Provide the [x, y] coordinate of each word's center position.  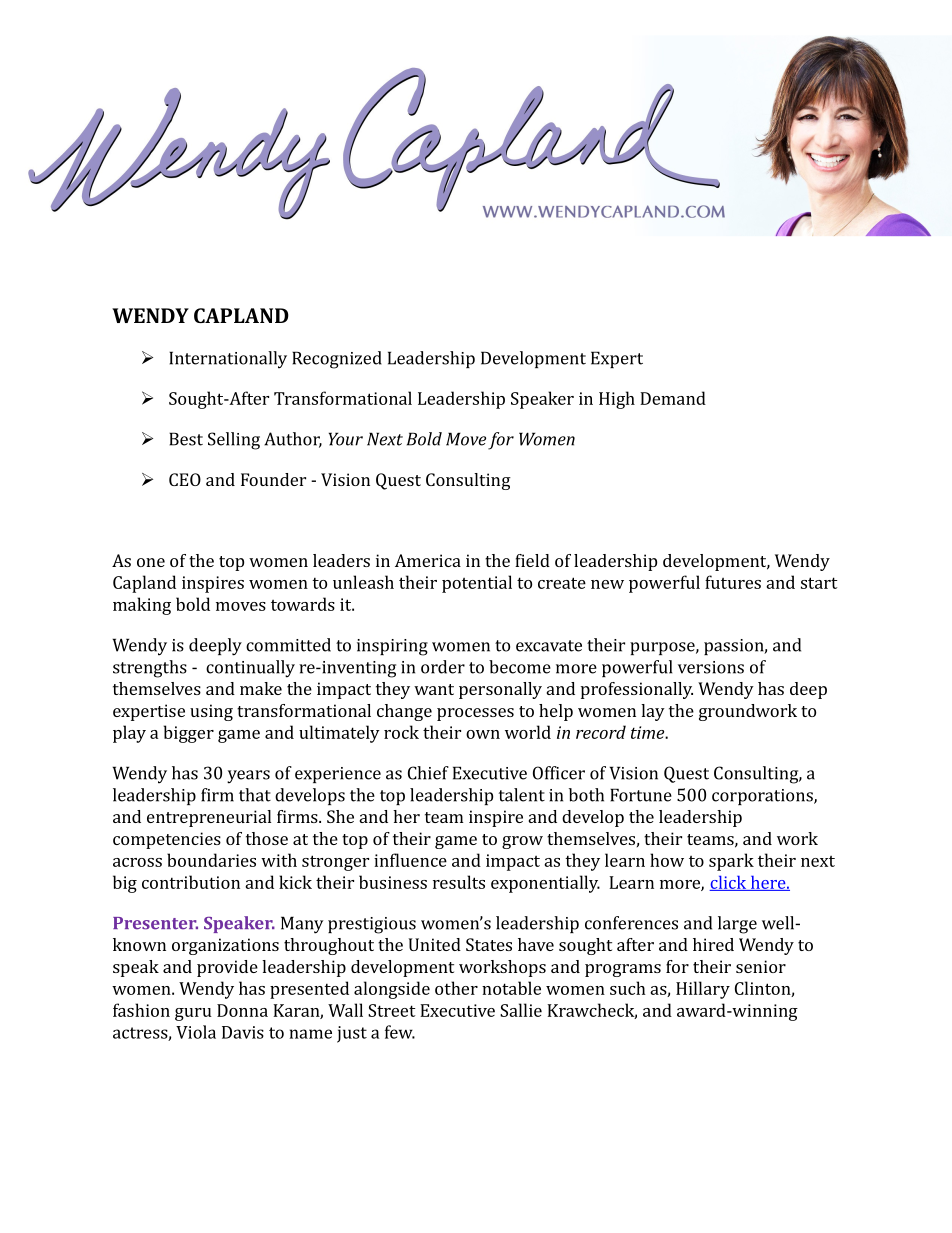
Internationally [228, 360]
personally [500, 690]
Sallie [521, 1010]
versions [711, 667]
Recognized [337, 360]
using [211, 712]
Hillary [703, 990]
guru [193, 1014]
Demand [673, 398]
